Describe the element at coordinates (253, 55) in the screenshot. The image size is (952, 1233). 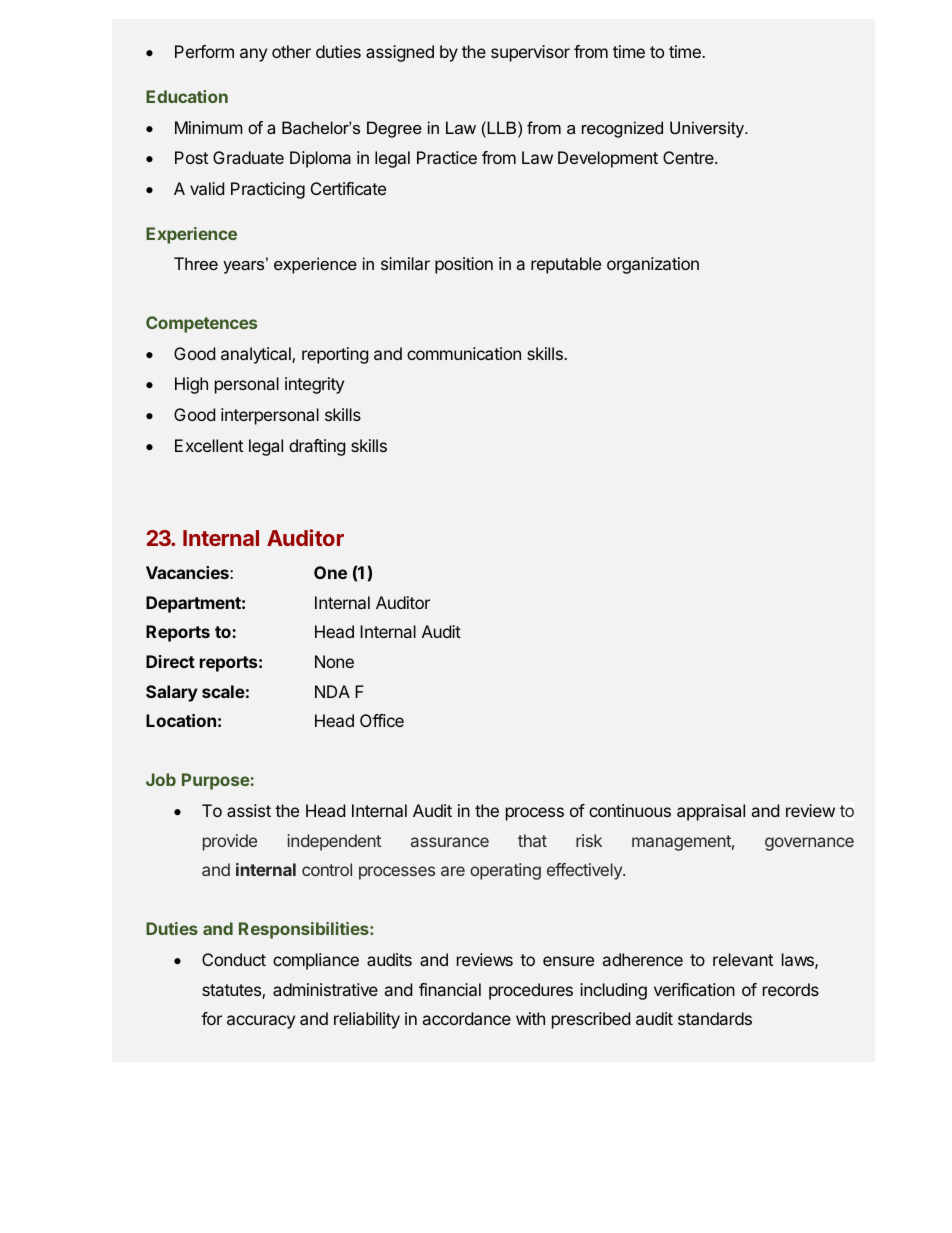
I see `any` at that location.
